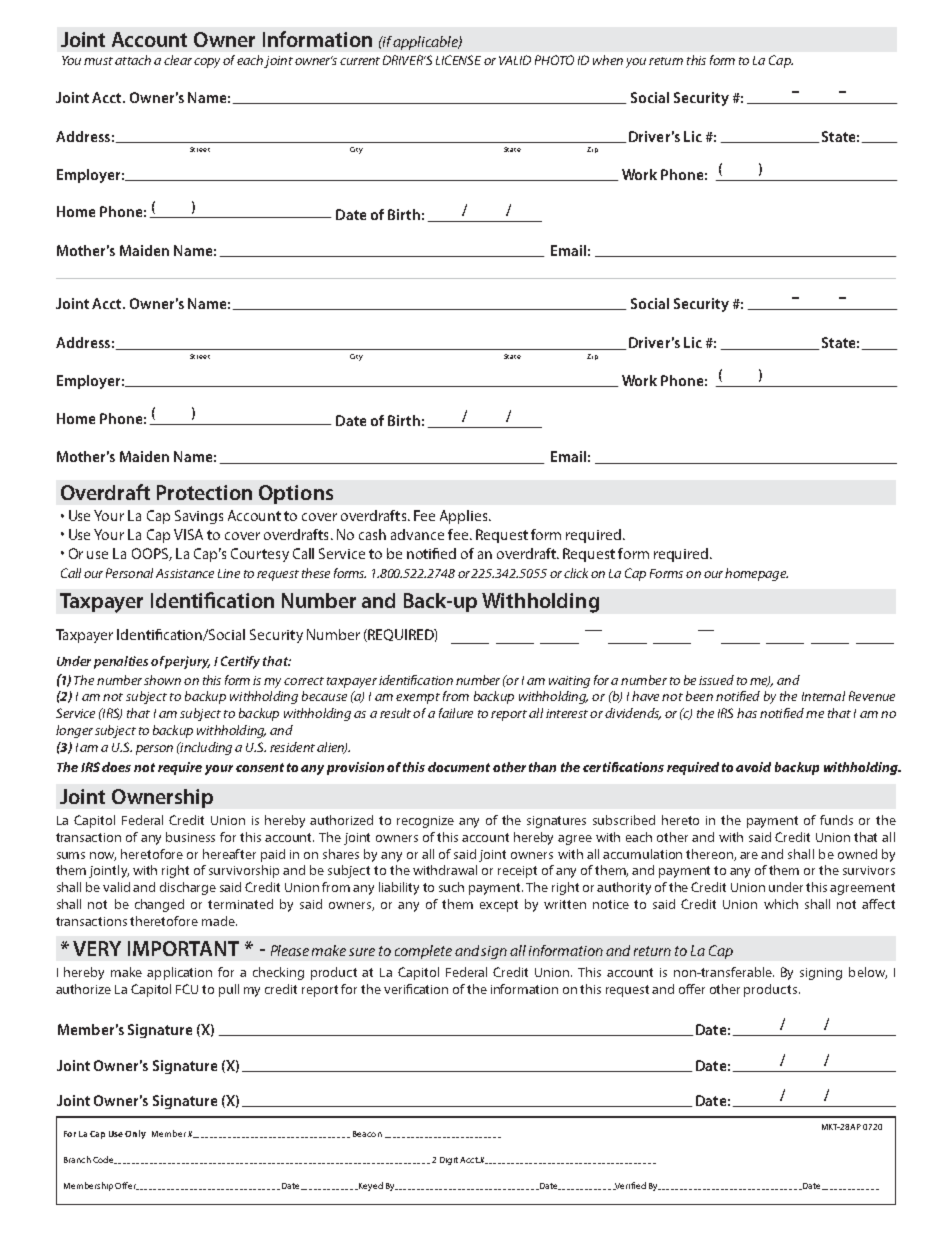 The height and width of the screenshot is (1233, 952). What do you see at coordinates (458, 60) in the screenshot?
I see `LICENSE` at bounding box center [458, 60].
